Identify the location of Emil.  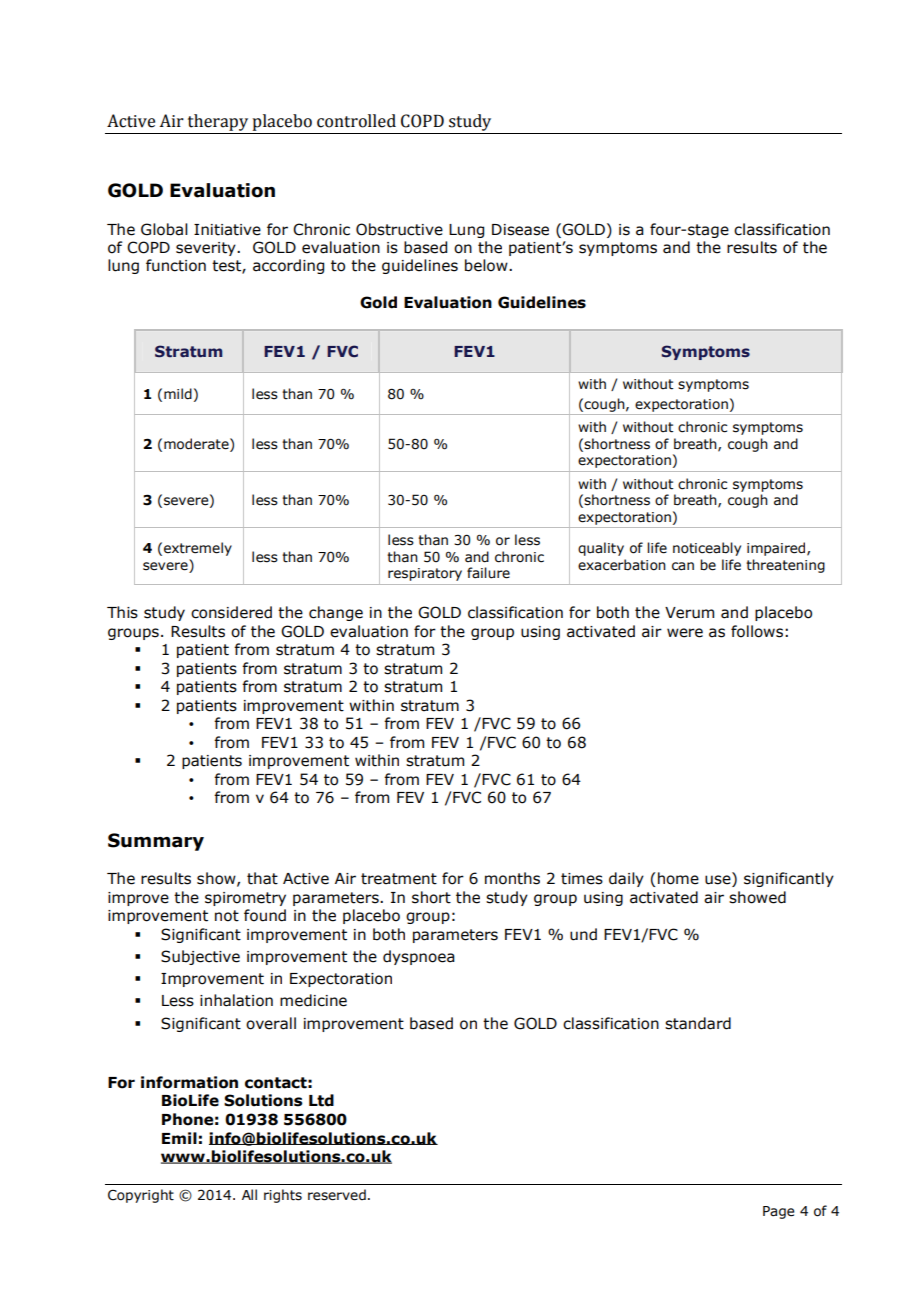
(179, 1138).
